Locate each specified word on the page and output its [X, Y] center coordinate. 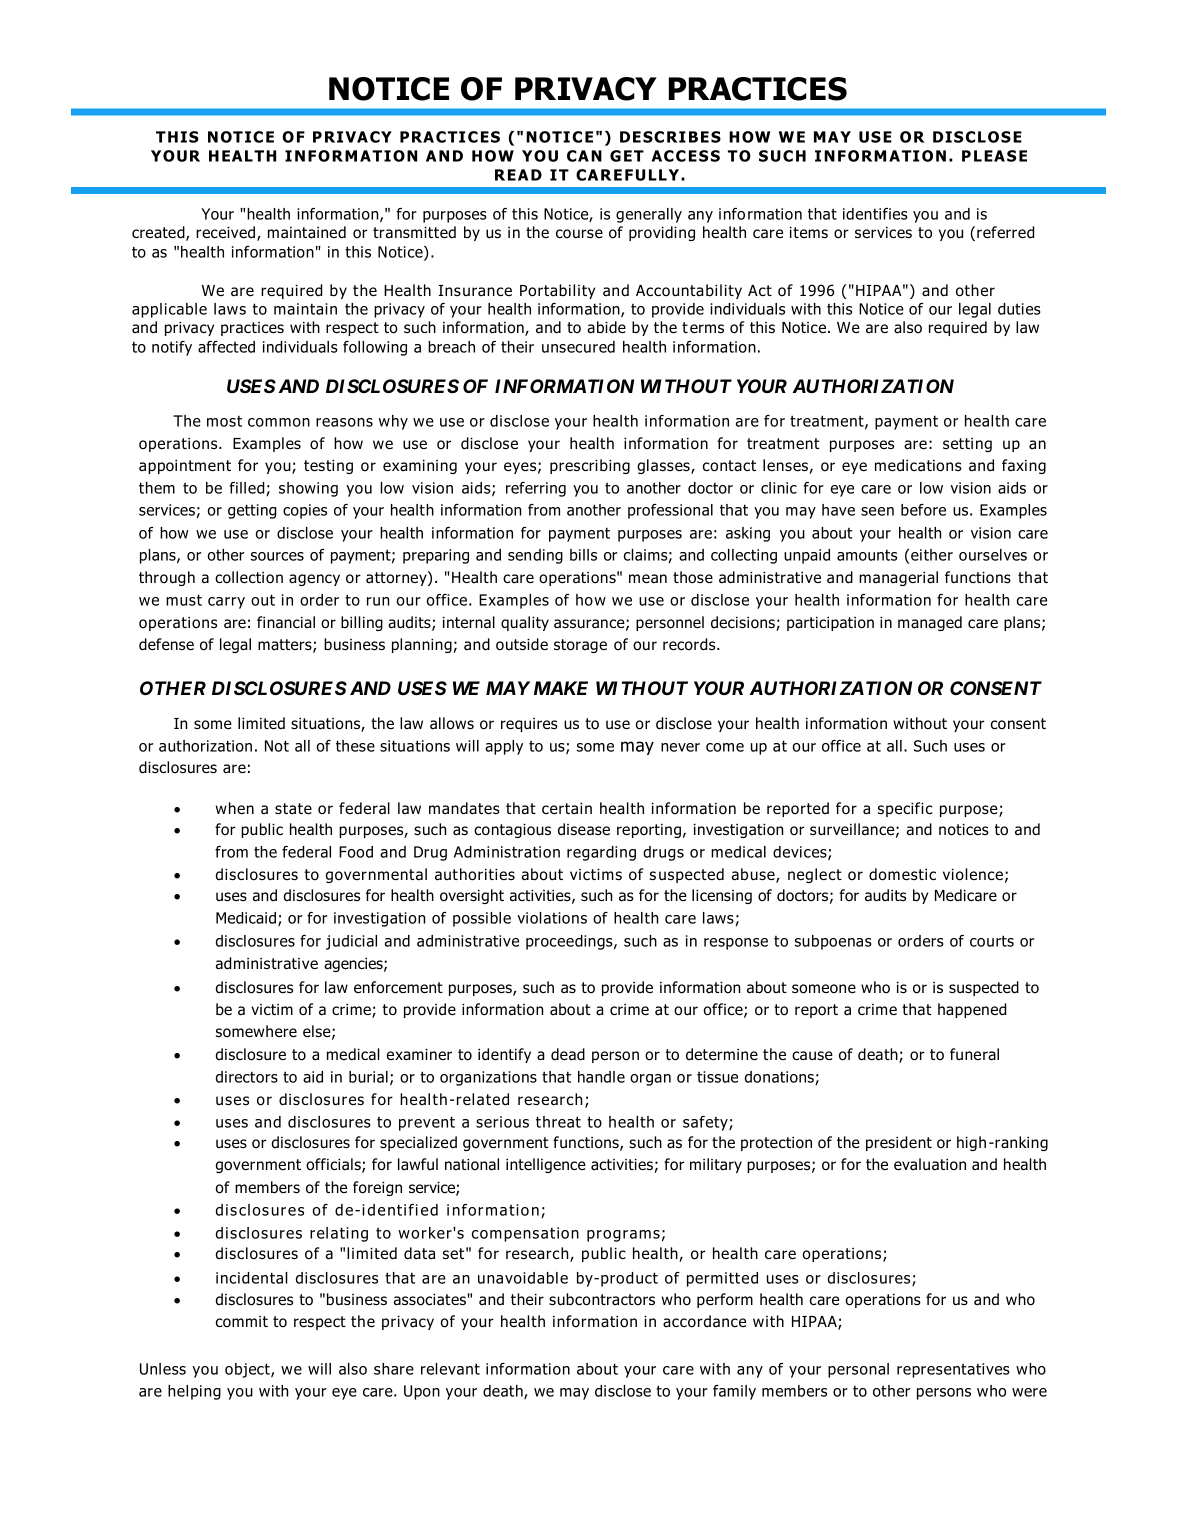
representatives [953, 1370]
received [225, 232]
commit [242, 1322]
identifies [875, 214]
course [579, 234]
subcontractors [602, 1299]
